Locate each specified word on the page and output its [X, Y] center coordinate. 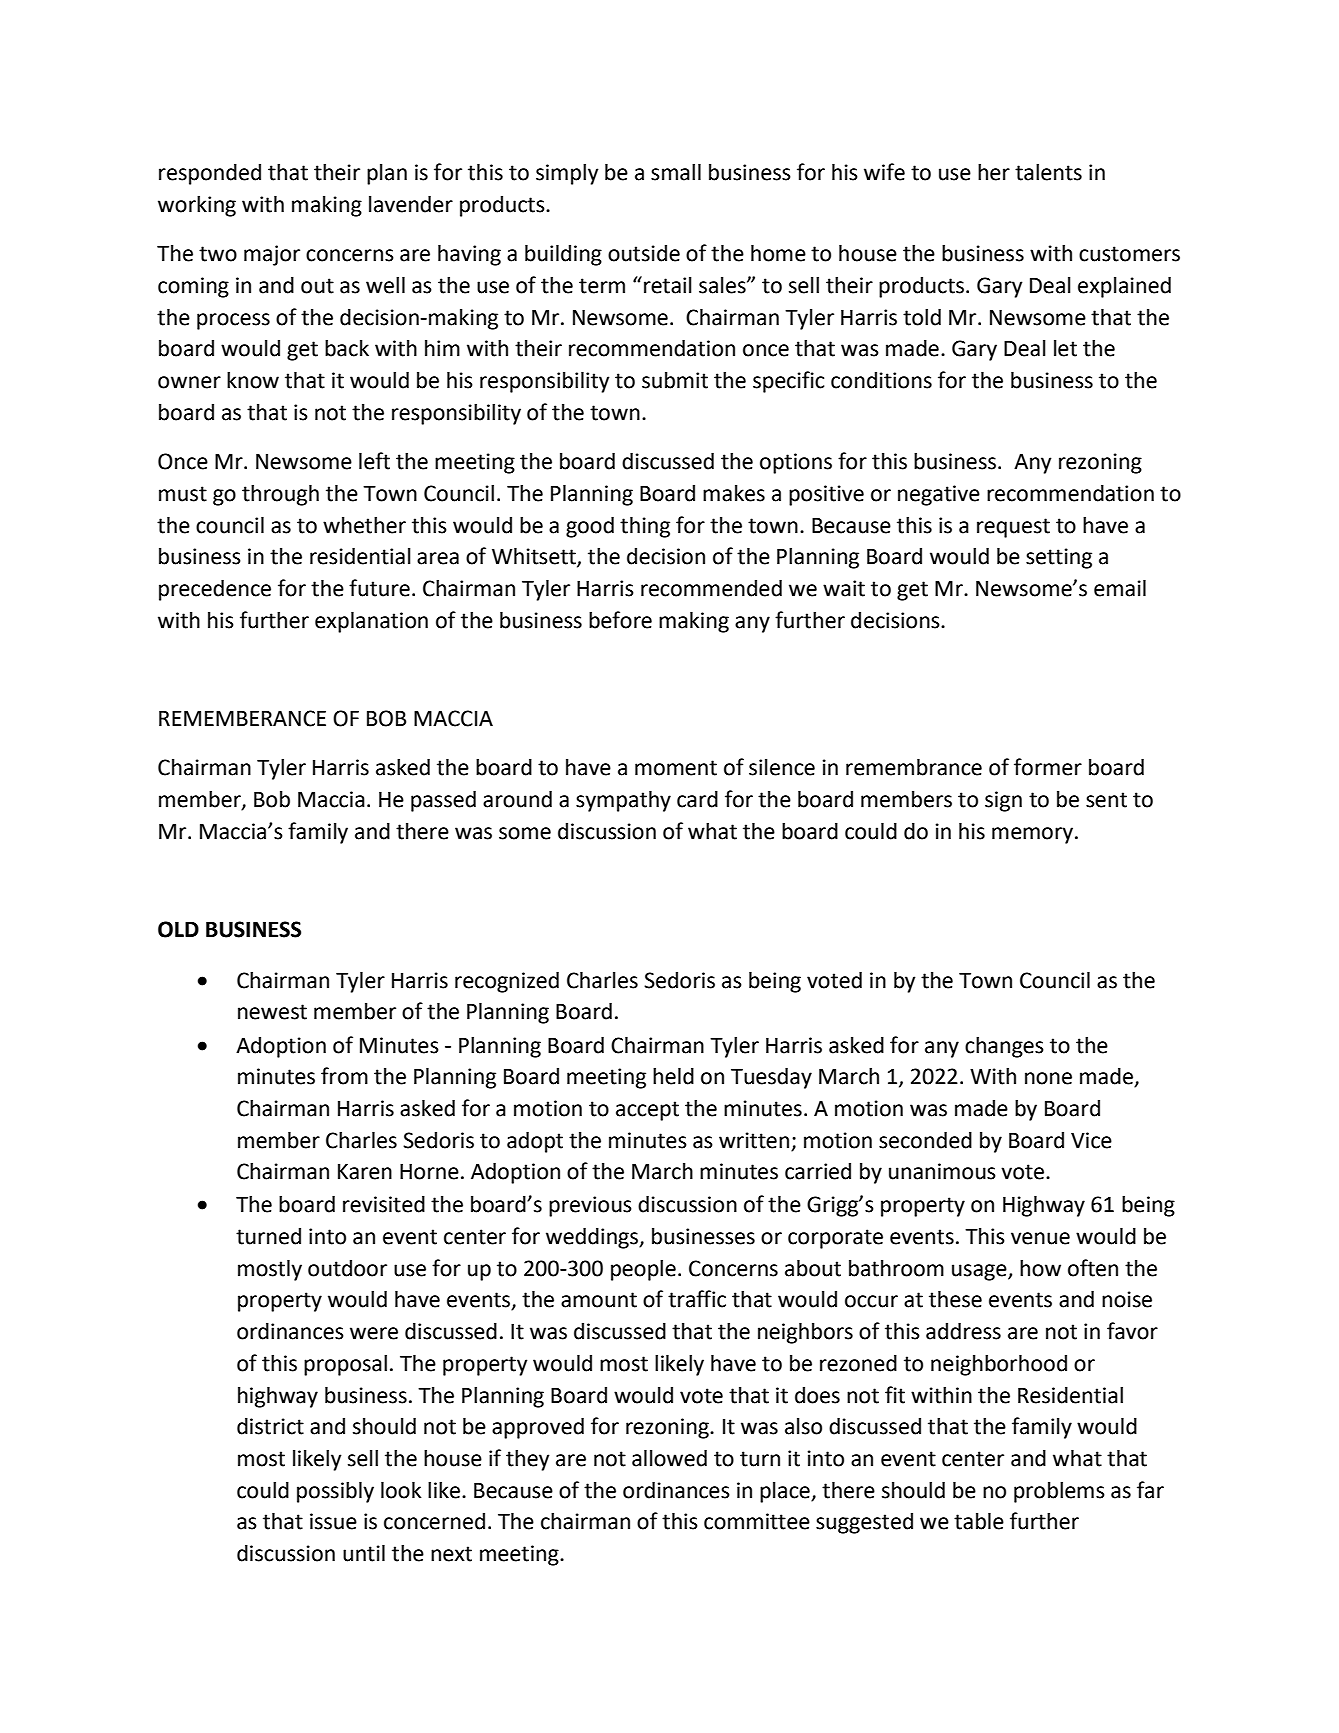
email [1120, 588]
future [379, 588]
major [272, 255]
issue [333, 1521]
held [673, 1076]
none [1048, 1078]
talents [1048, 172]
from [344, 1076]
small [676, 172]
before [620, 620]
